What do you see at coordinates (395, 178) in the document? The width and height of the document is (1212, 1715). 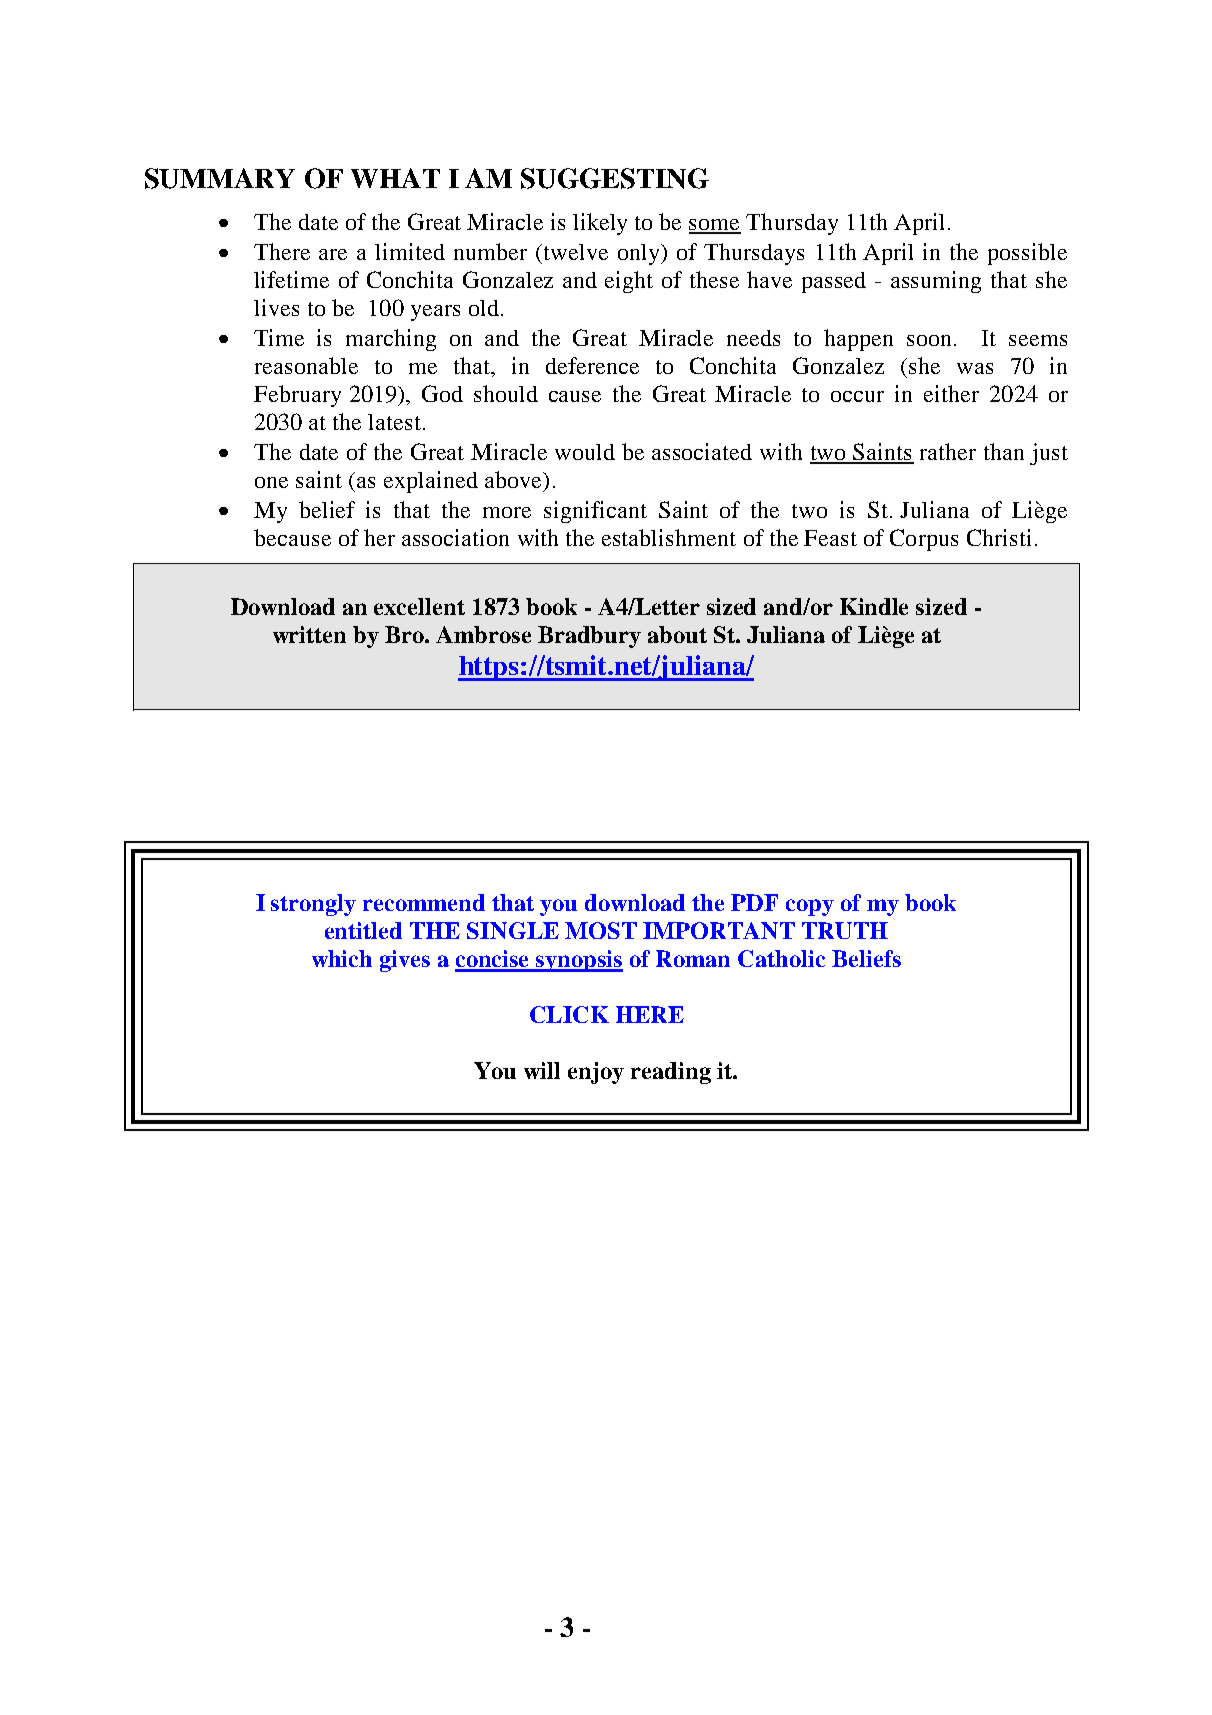 I see `WHAT` at bounding box center [395, 178].
